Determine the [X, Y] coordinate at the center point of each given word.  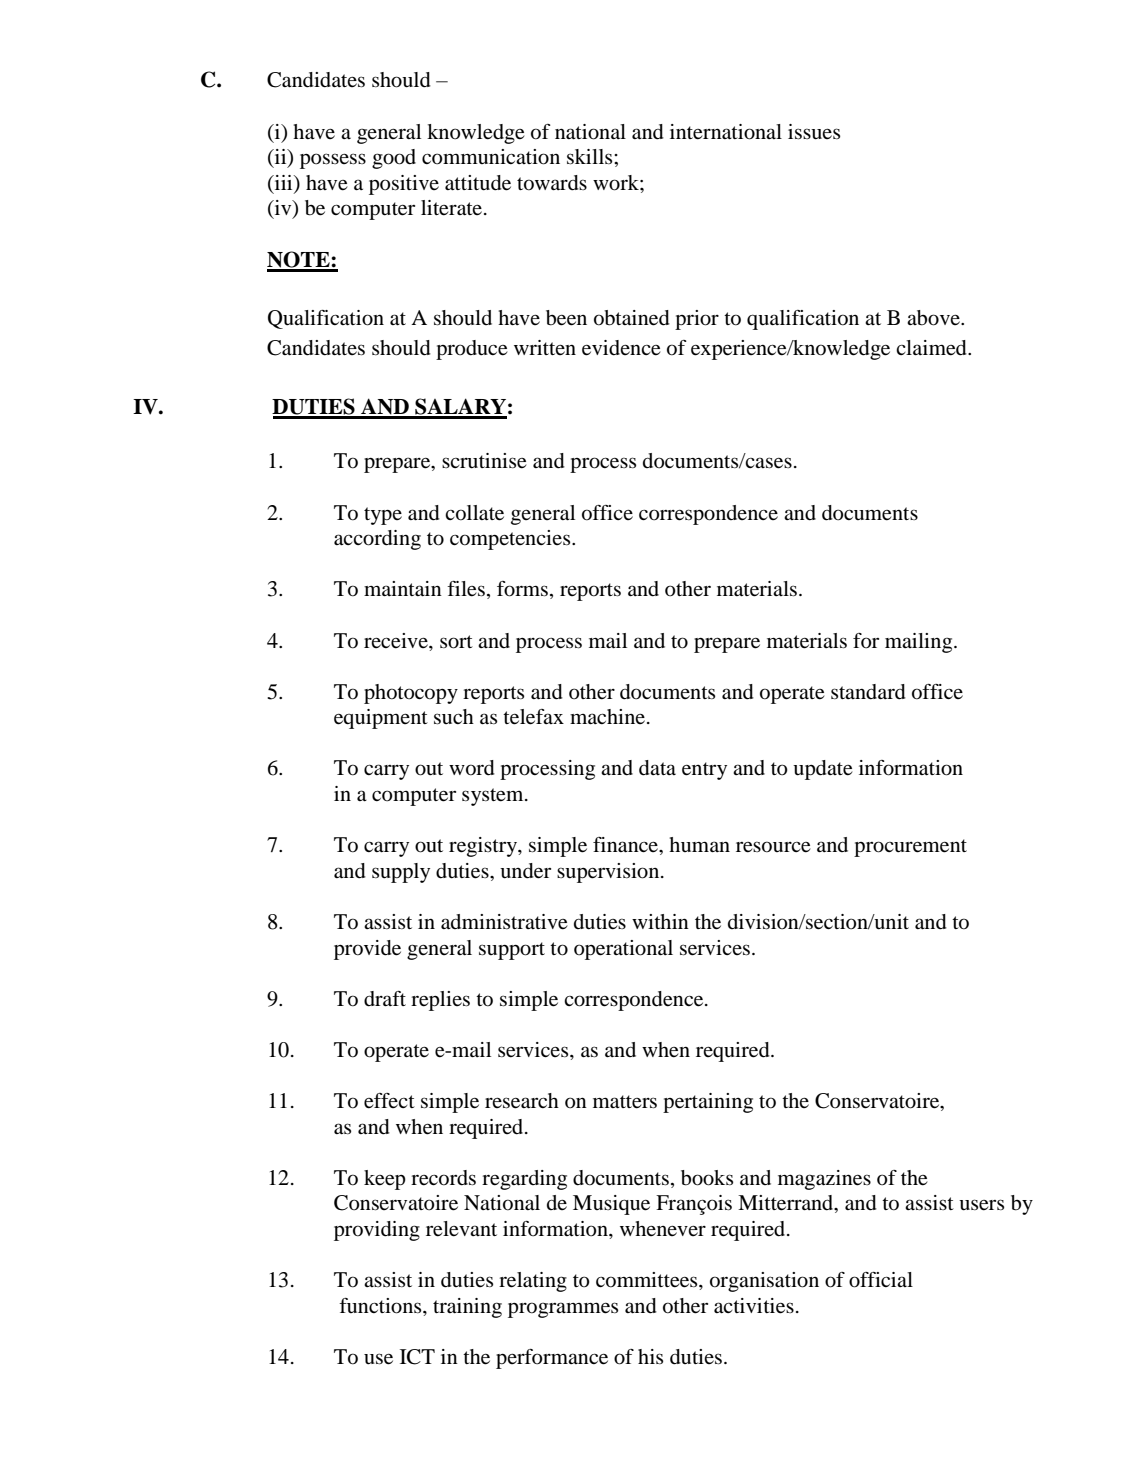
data [657, 768]
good [394, 159]
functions [381, 1306]
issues [814, 132]
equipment [381, 719]
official [881, 1280]
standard [868, 692]
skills [591, 157]
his [650, 1356]
